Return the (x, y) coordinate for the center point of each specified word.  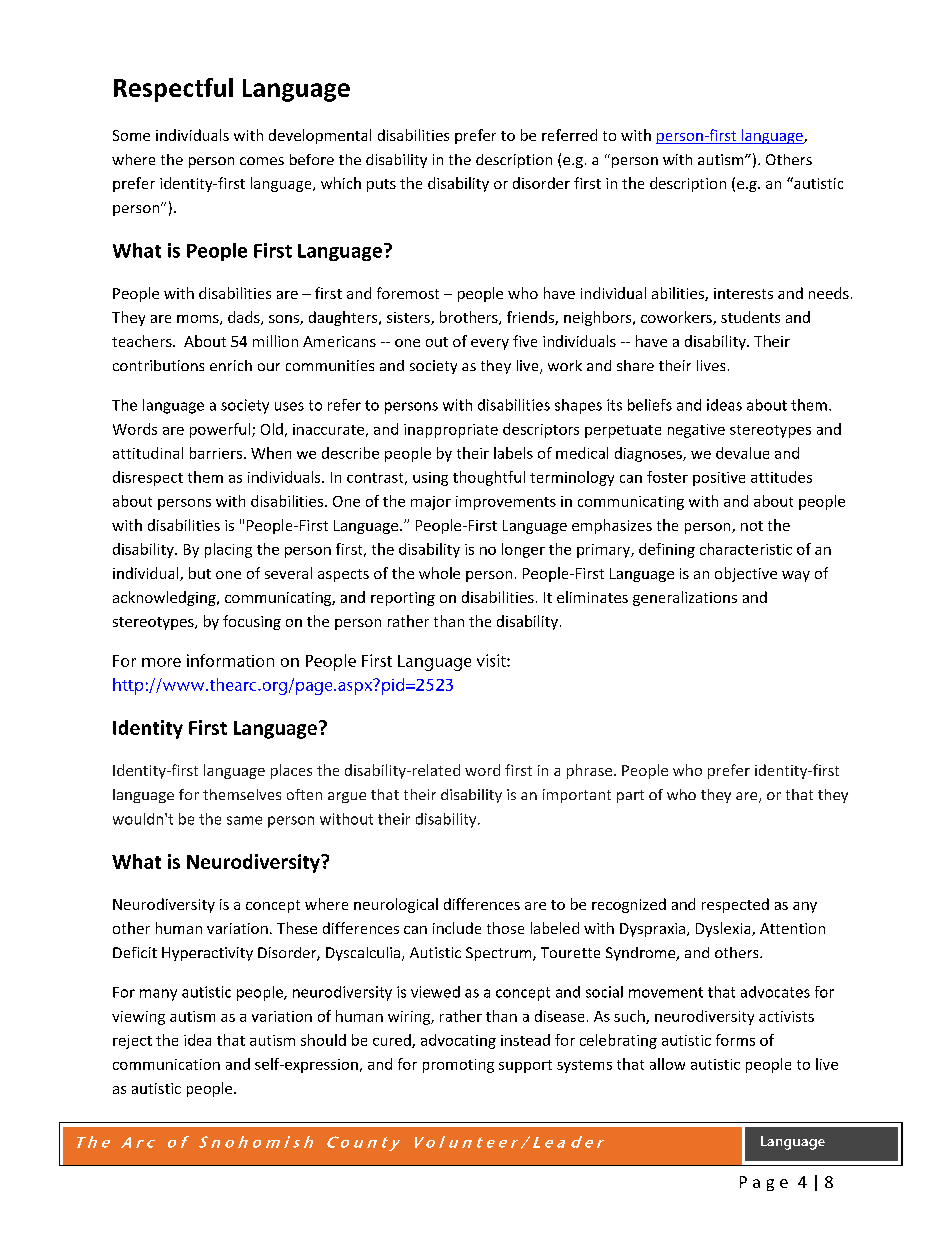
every (490, 344)
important (577, 796)
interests (743, 293)
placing (228, 550)
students (750, 317)
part (630, 796)
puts (381, 185)
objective (746, 574)
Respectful (173, 90)
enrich (231, 365)
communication (166, 1064)
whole (439, 573)
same (244, 820)
